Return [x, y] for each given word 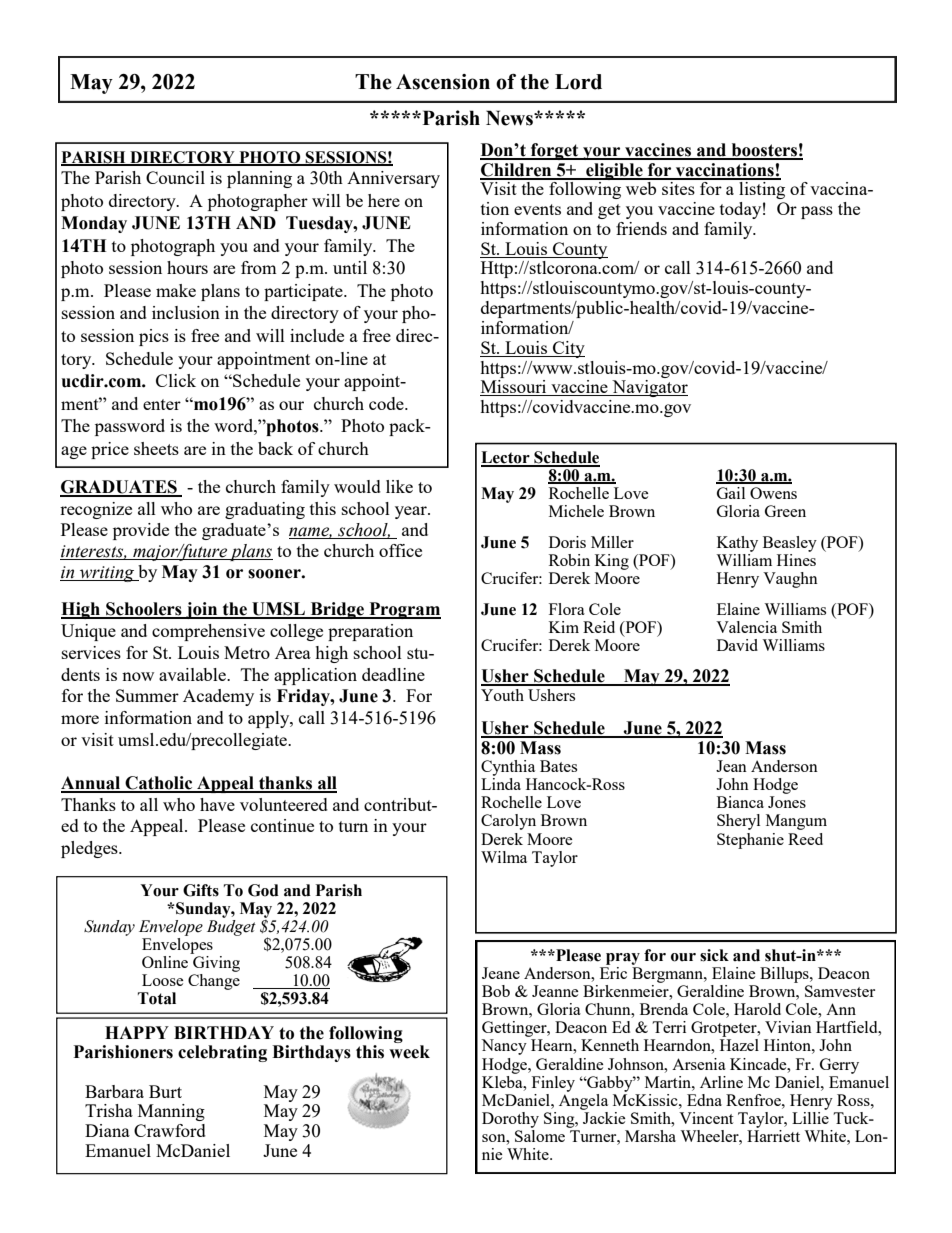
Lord [578, 82]
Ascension [443, 82]
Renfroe [754, 1100]
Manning [171, 1112]
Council [175, 177]
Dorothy [510, 1120]
